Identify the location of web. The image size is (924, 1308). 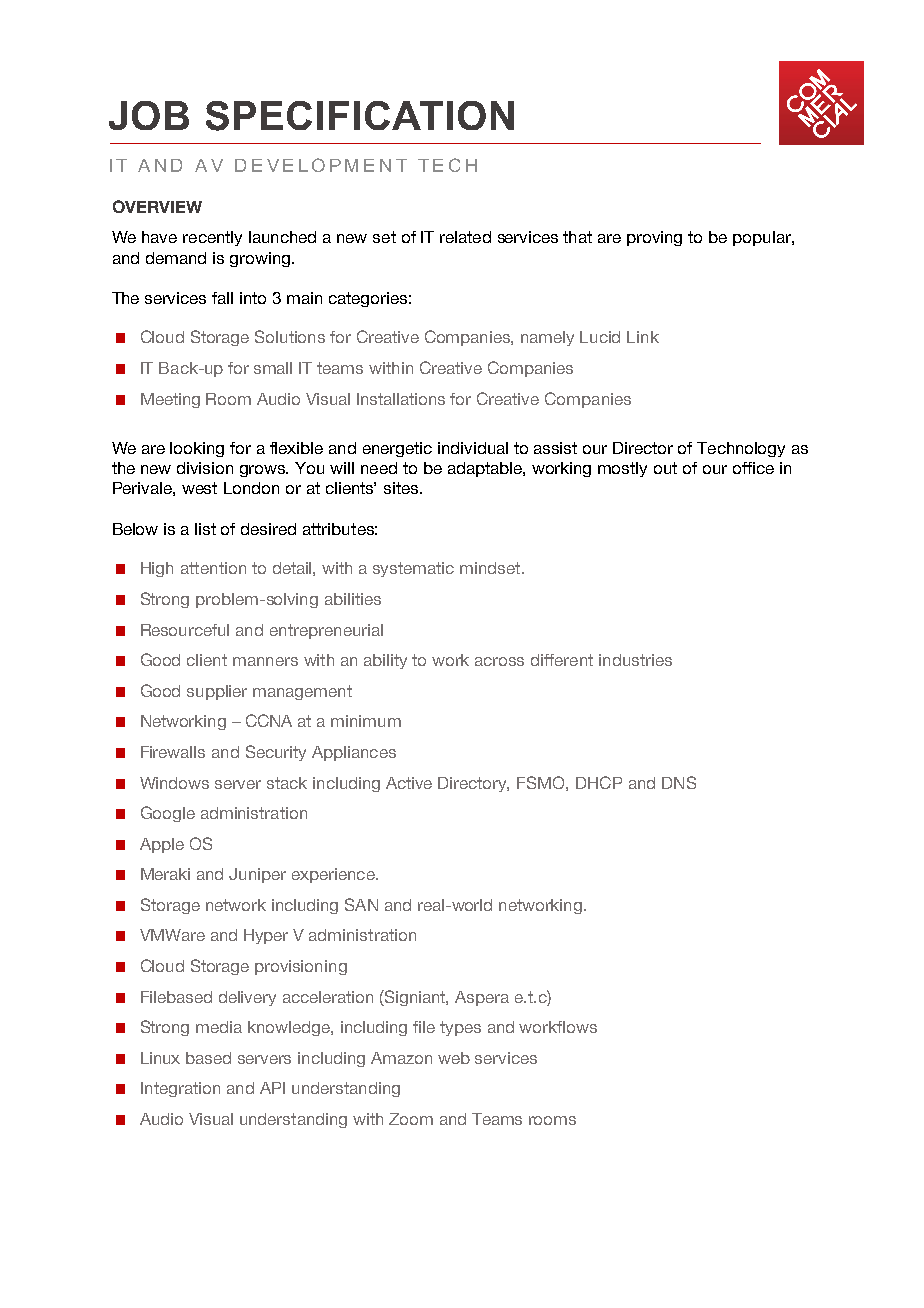
(454, 1058).
